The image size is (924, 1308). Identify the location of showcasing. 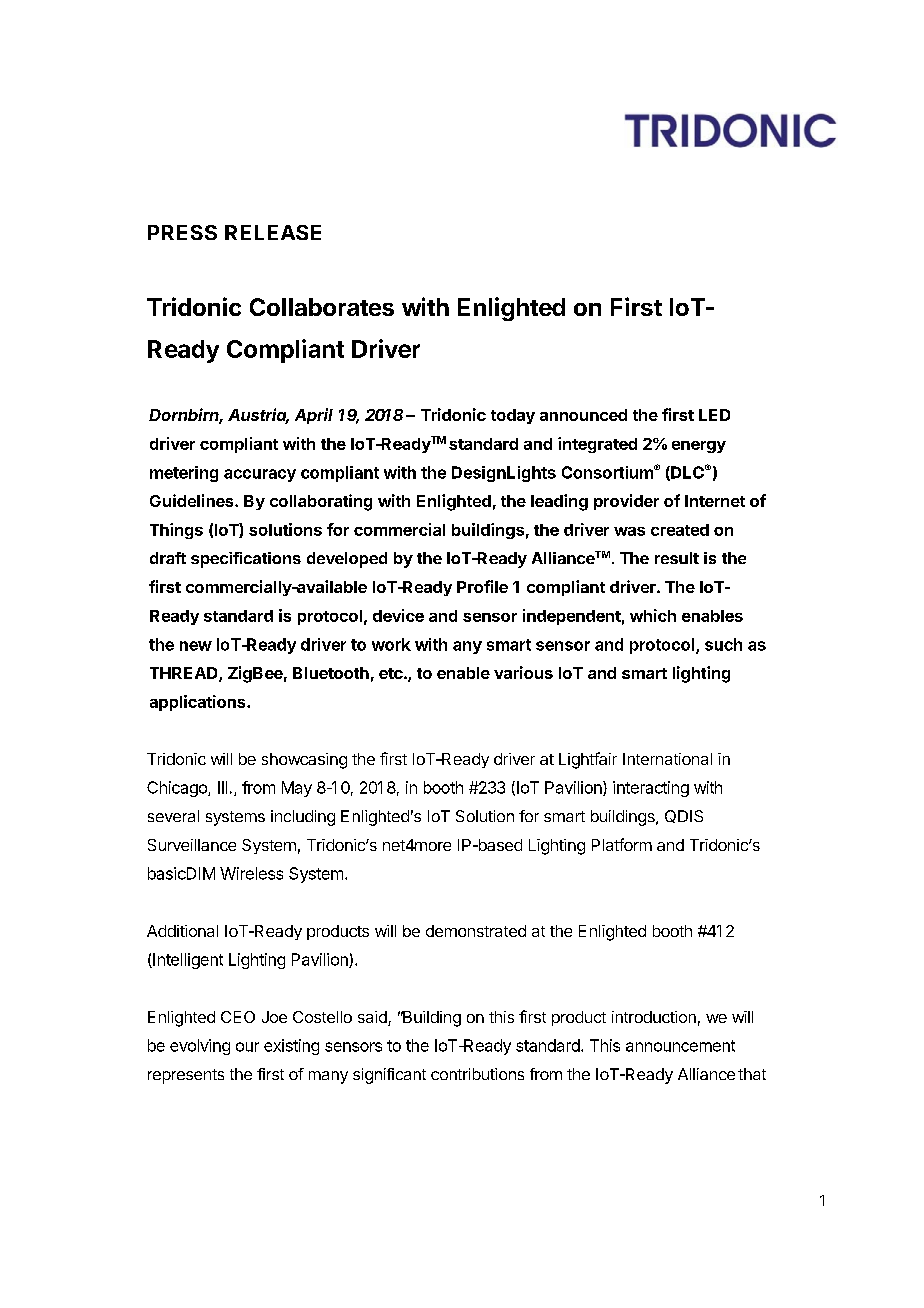
(304, 761).
